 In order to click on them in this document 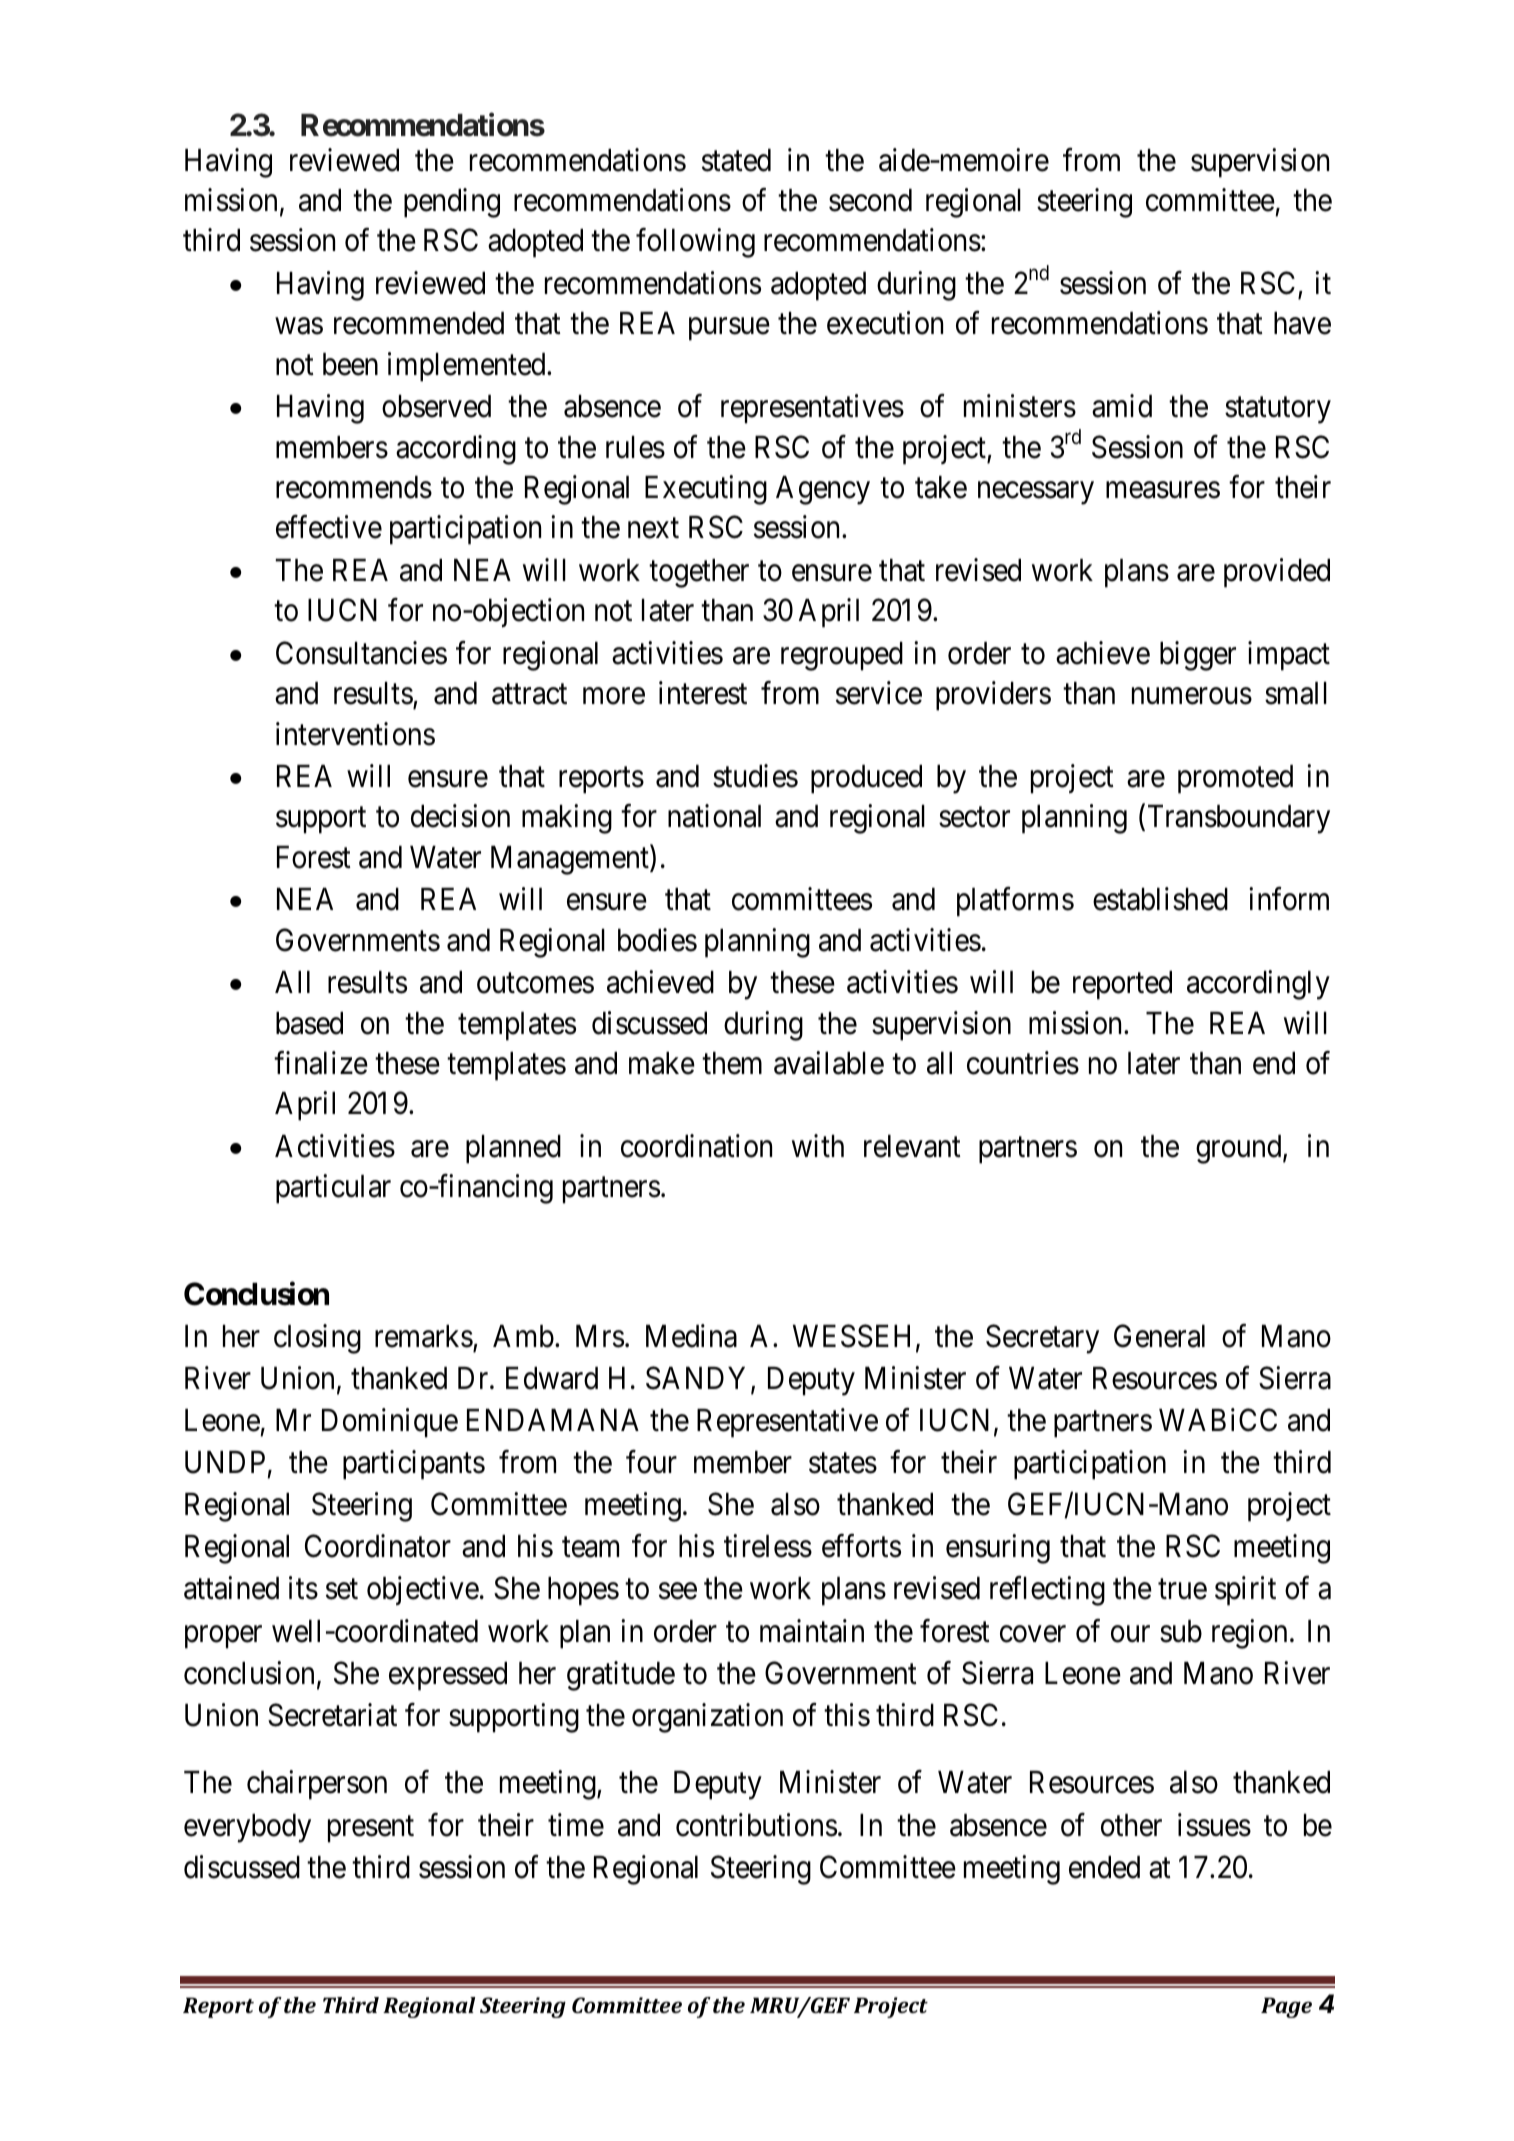, I will do `click(732, 1063)`.
